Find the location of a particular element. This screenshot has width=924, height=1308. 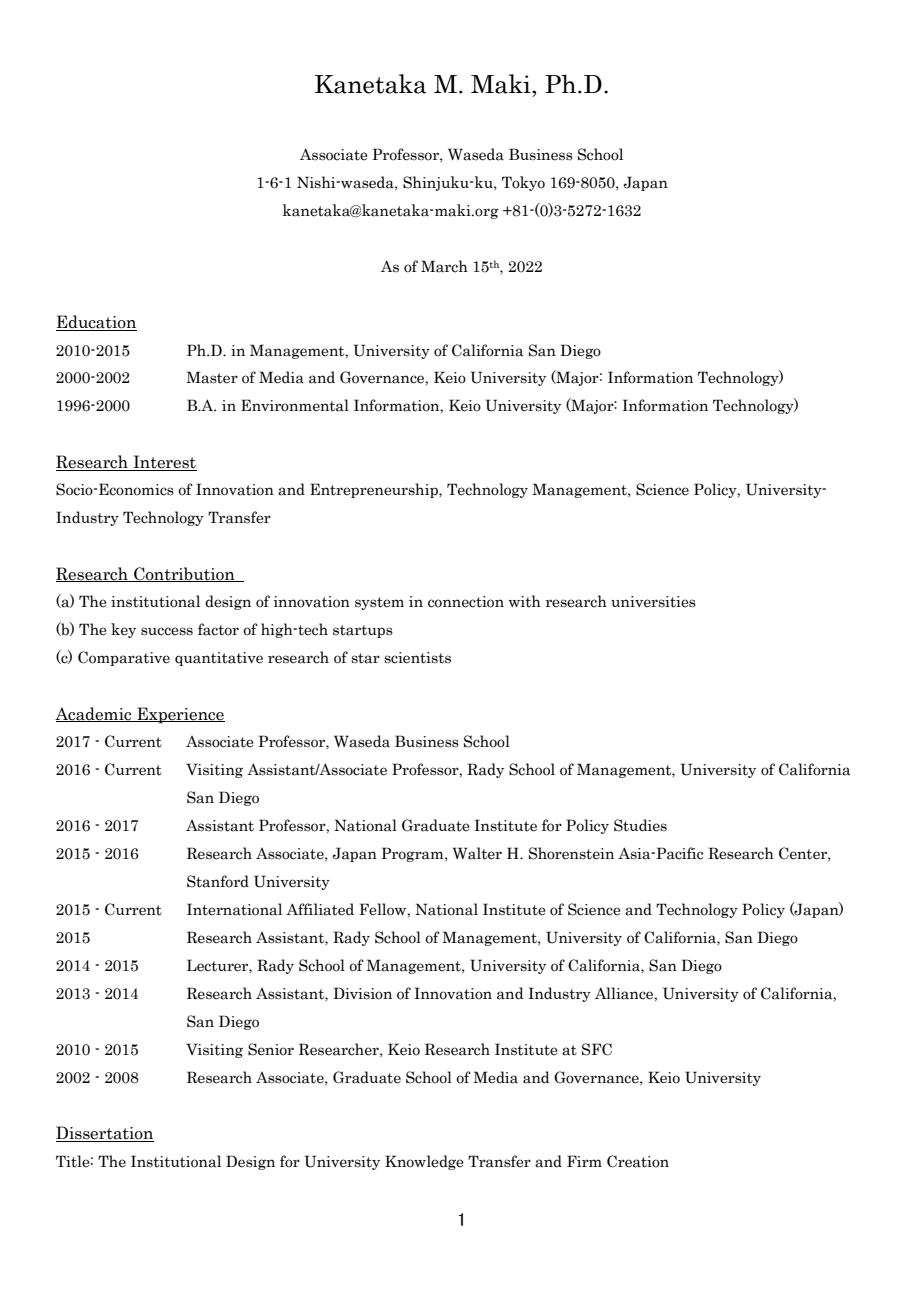

Affiliated is located at coordinates (320, 909).
